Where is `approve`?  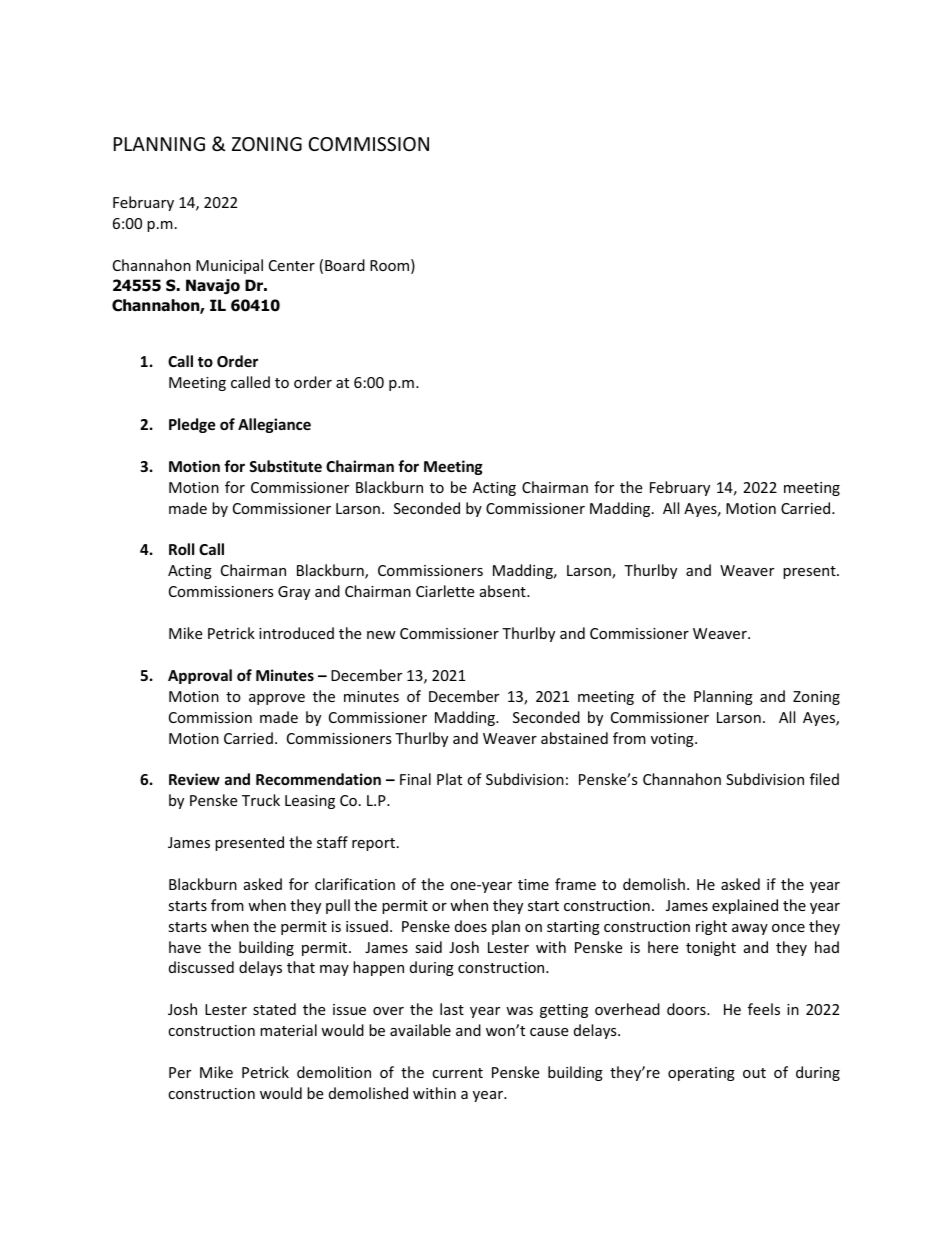 approve is located at coordinates (277, 699).
